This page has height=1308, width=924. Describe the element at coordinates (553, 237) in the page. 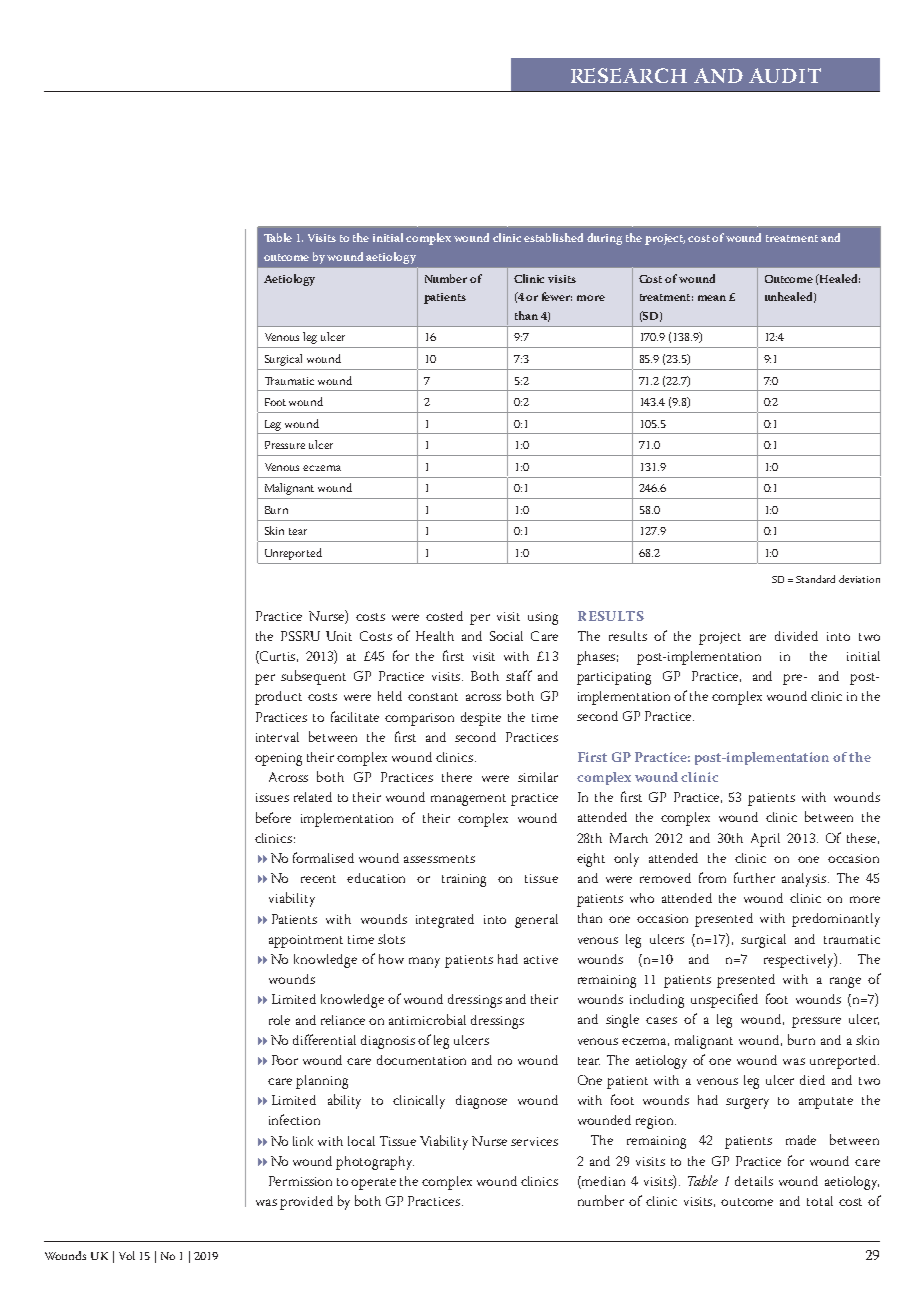

I see `established` at that location.
